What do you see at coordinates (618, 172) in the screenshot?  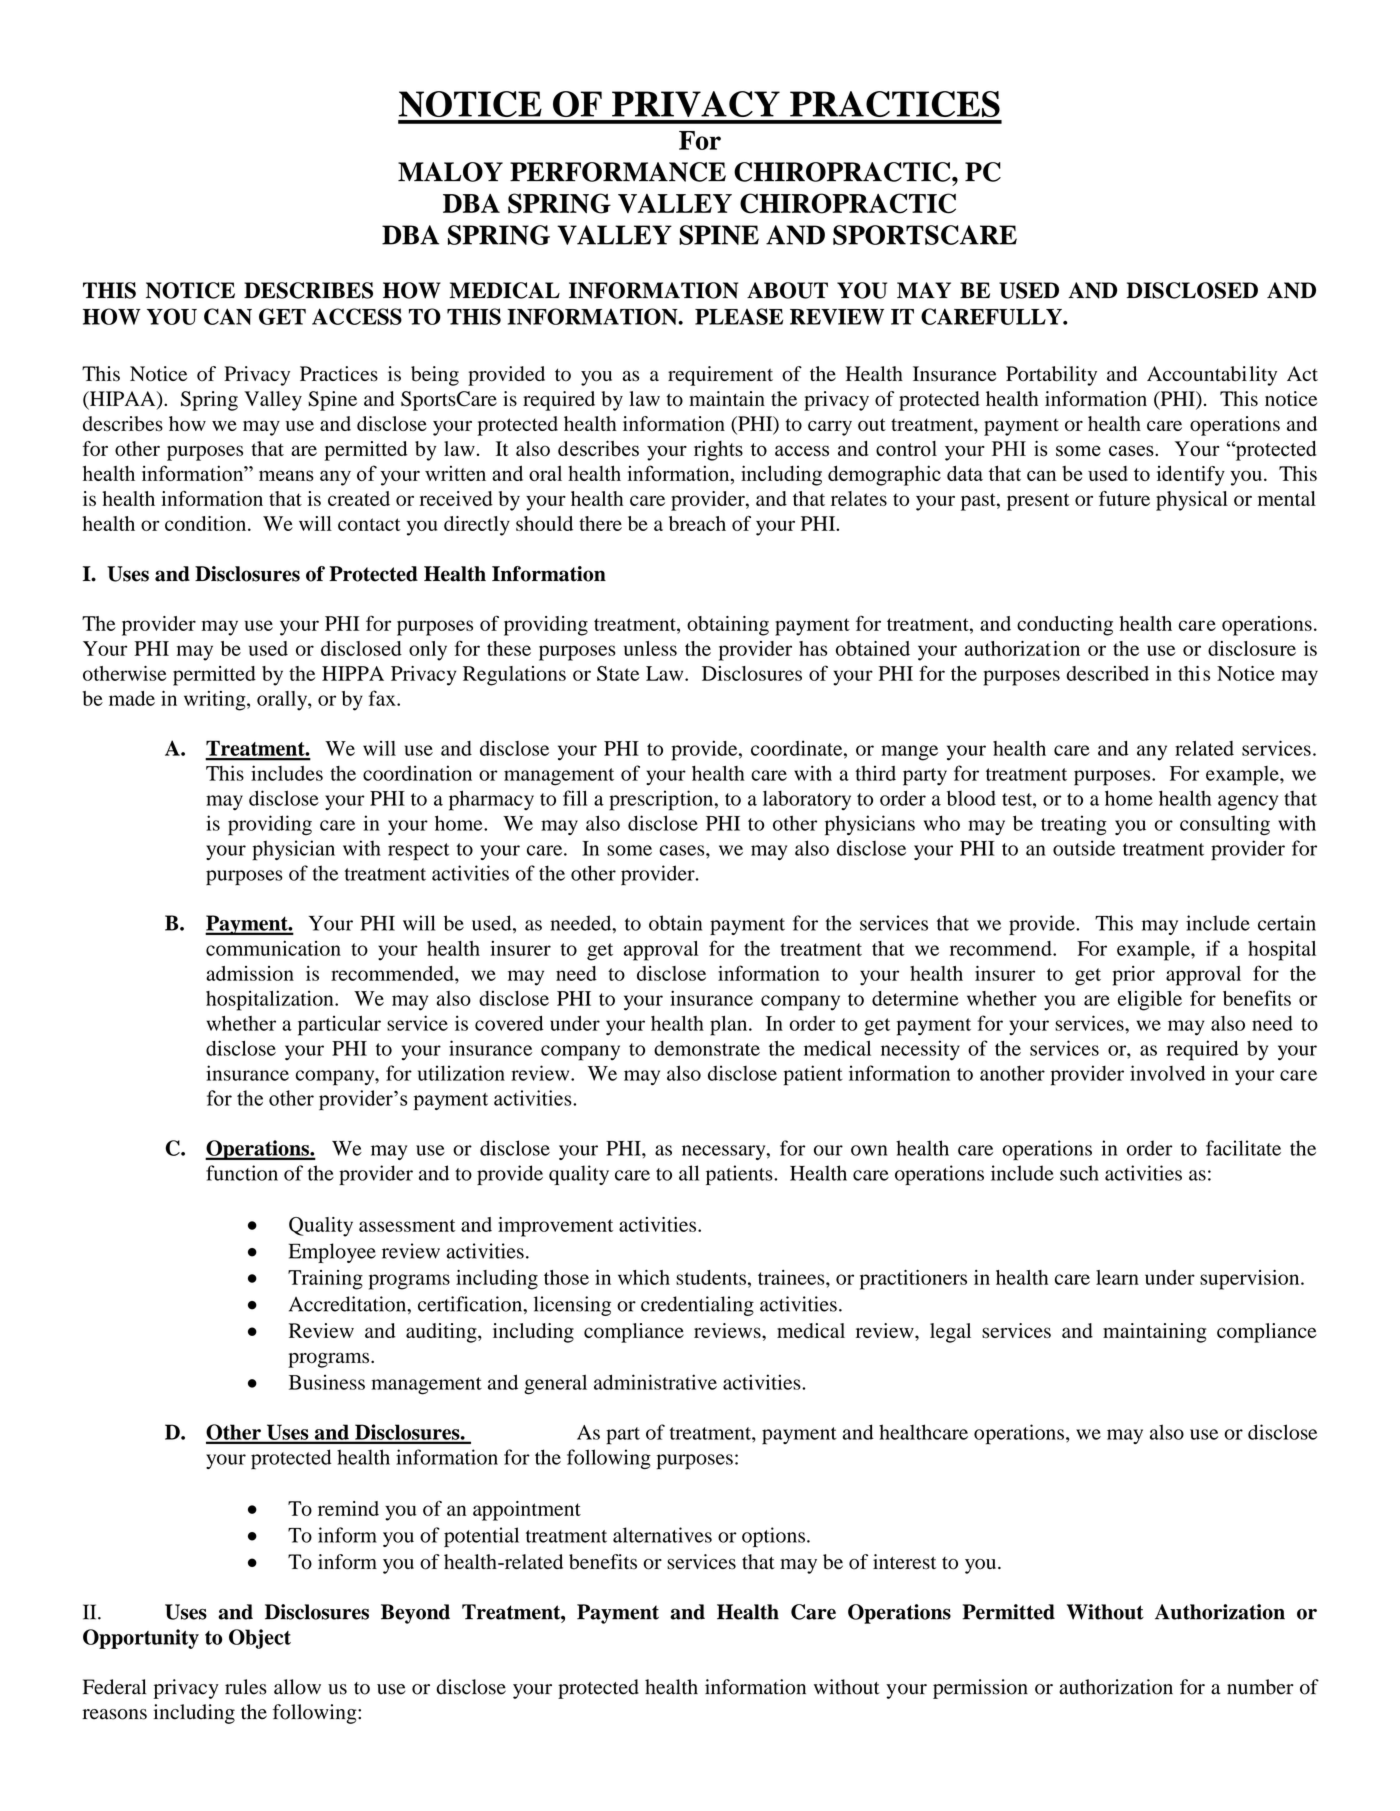 I see `PERFORMANCE` at bounding box center [618, 172].
